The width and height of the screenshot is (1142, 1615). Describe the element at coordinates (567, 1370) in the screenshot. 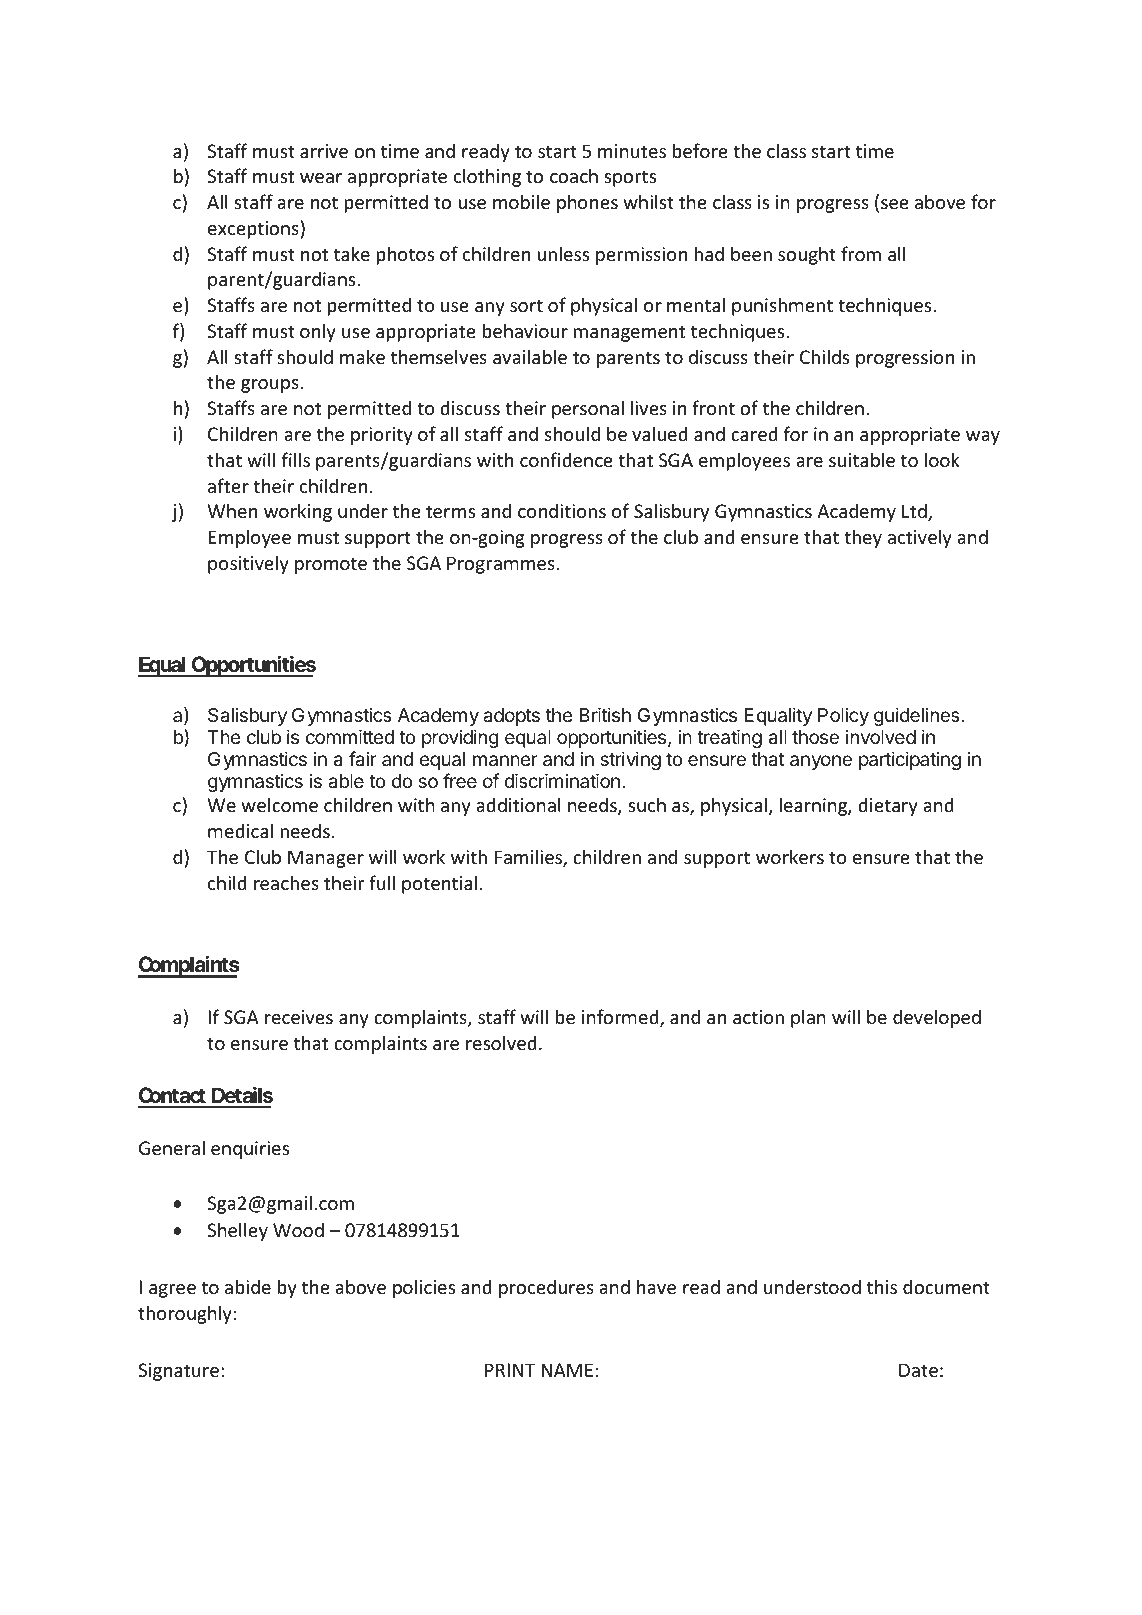

I see `NAME` at that location.
